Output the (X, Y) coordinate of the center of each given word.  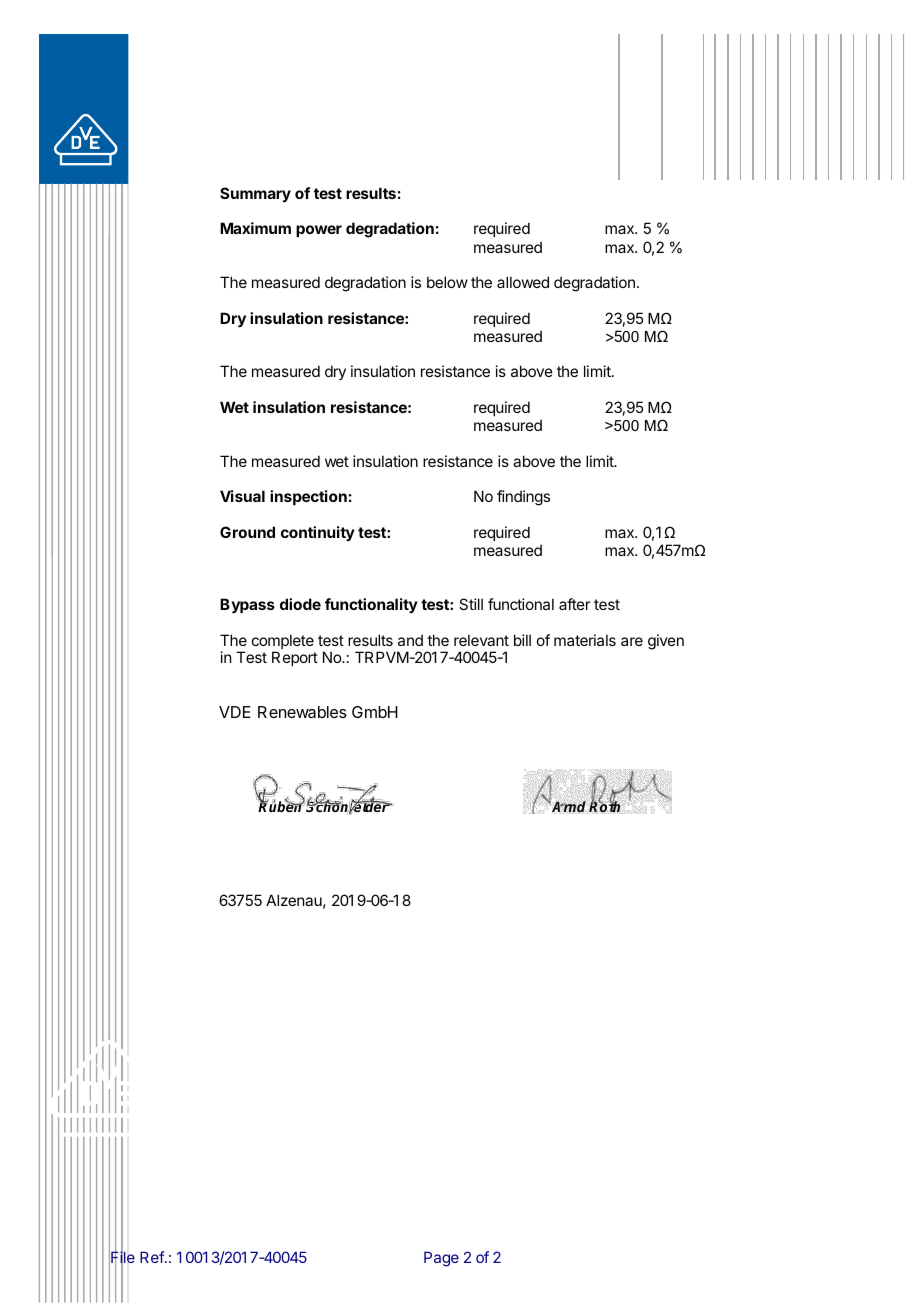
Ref (153, 1257)
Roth (605, 807)
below (447, 282)
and (410, 640)
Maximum (255, 228)
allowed (523, 282)
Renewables (302, 712)
